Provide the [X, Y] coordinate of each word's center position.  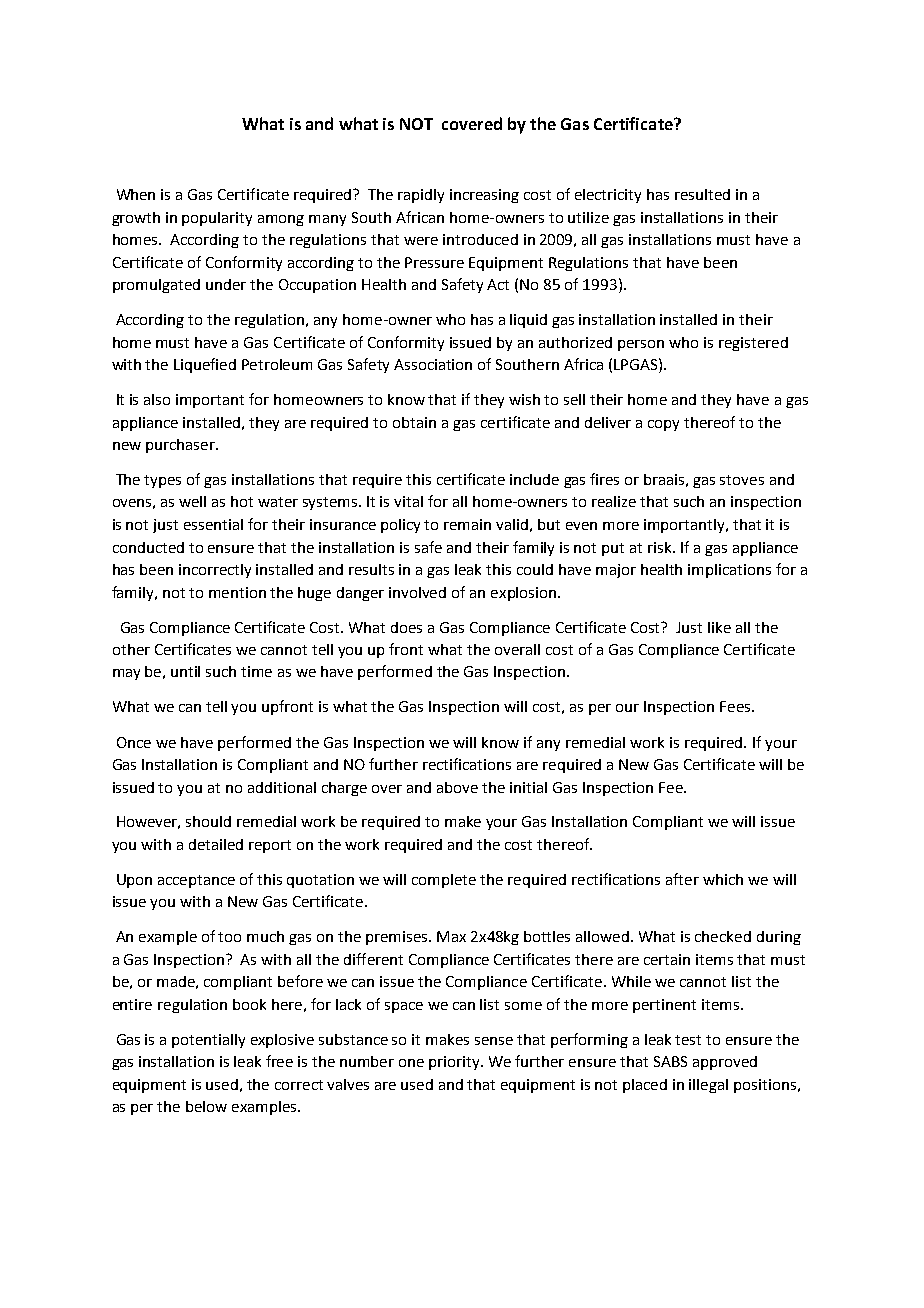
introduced [480, 239]
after [682, 879]
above [457, 787]
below [206, 1106]
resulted [702, 194]
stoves [742, 480]
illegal [708, 1086]
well [192, 501]
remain [467, 524]
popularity [217, 219]
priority [456, 1063]
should [208, 821]
